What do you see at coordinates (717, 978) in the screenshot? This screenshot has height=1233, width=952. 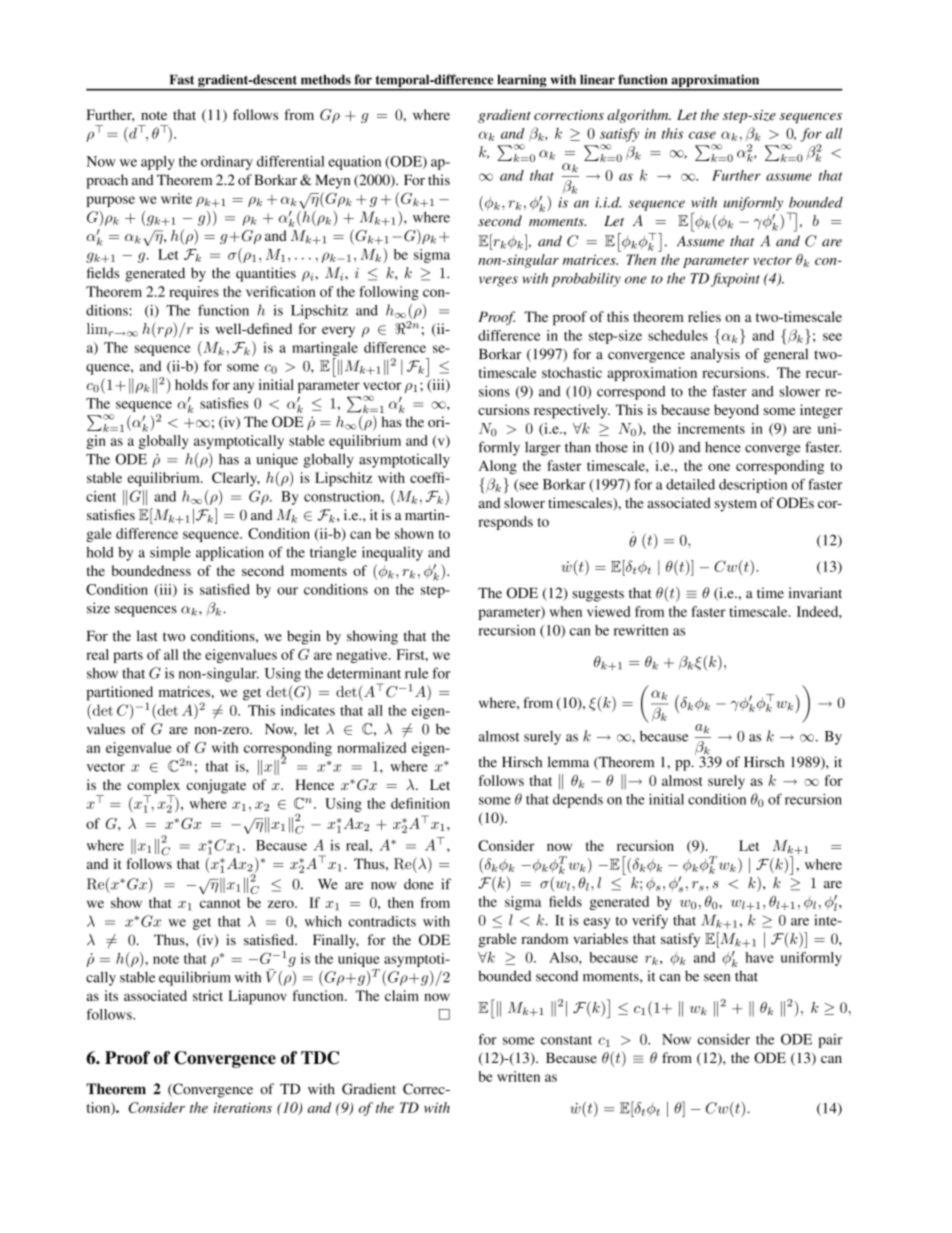 I see `seen` at bounding box center [717, 978].
